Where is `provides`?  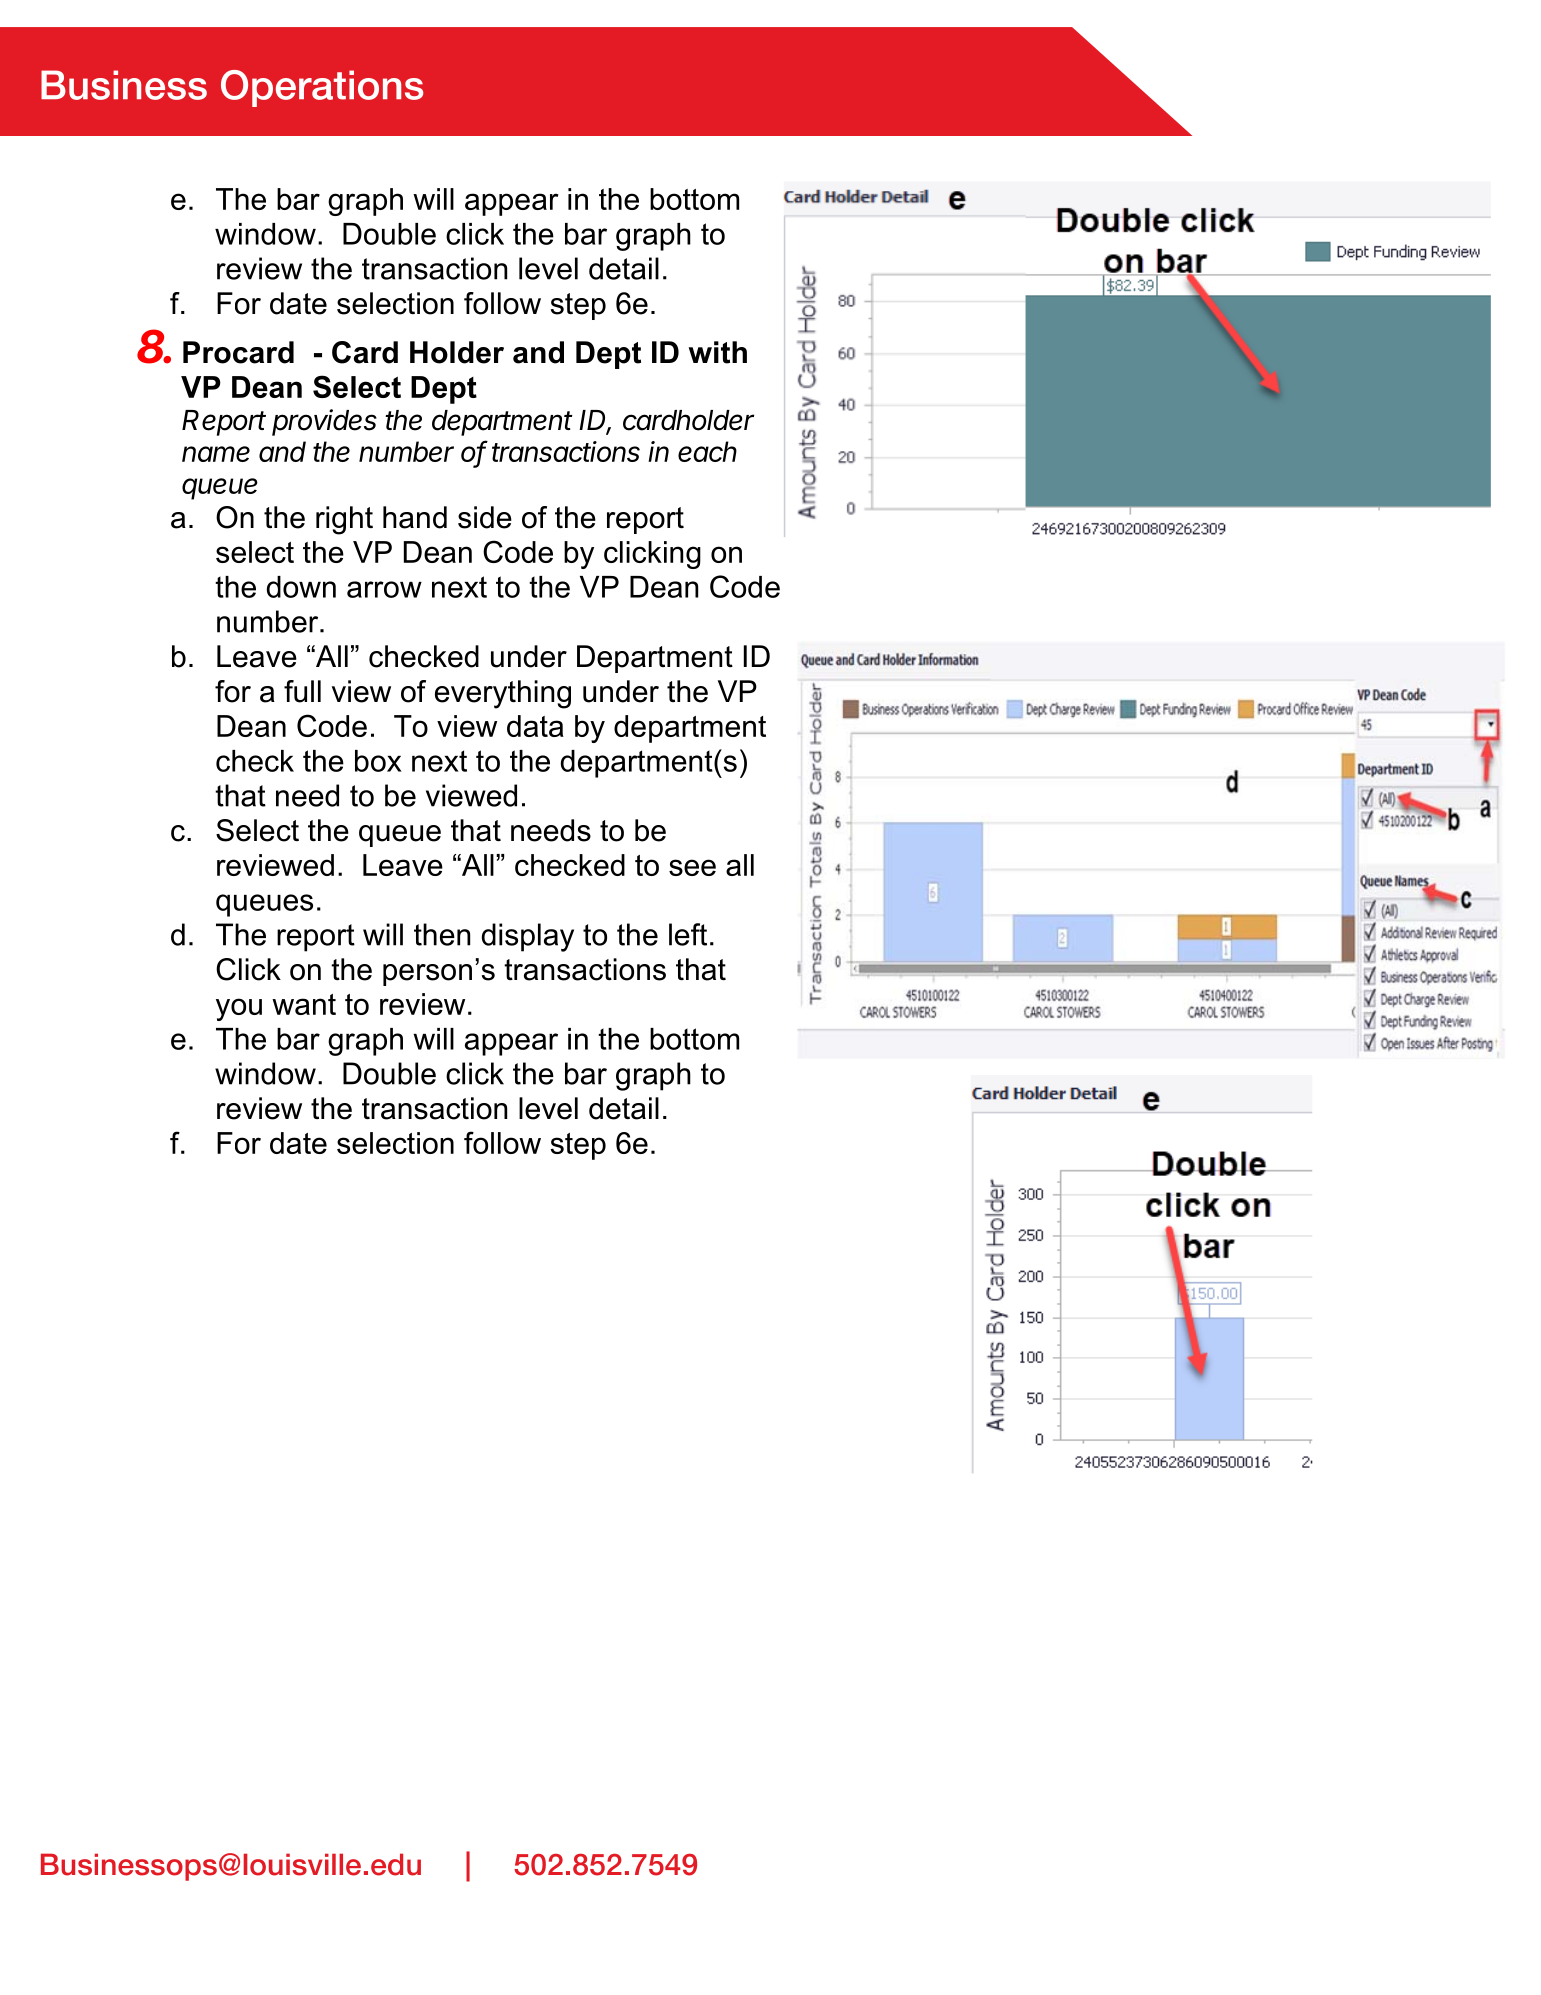 provides is located at coordinates (324, 422).
